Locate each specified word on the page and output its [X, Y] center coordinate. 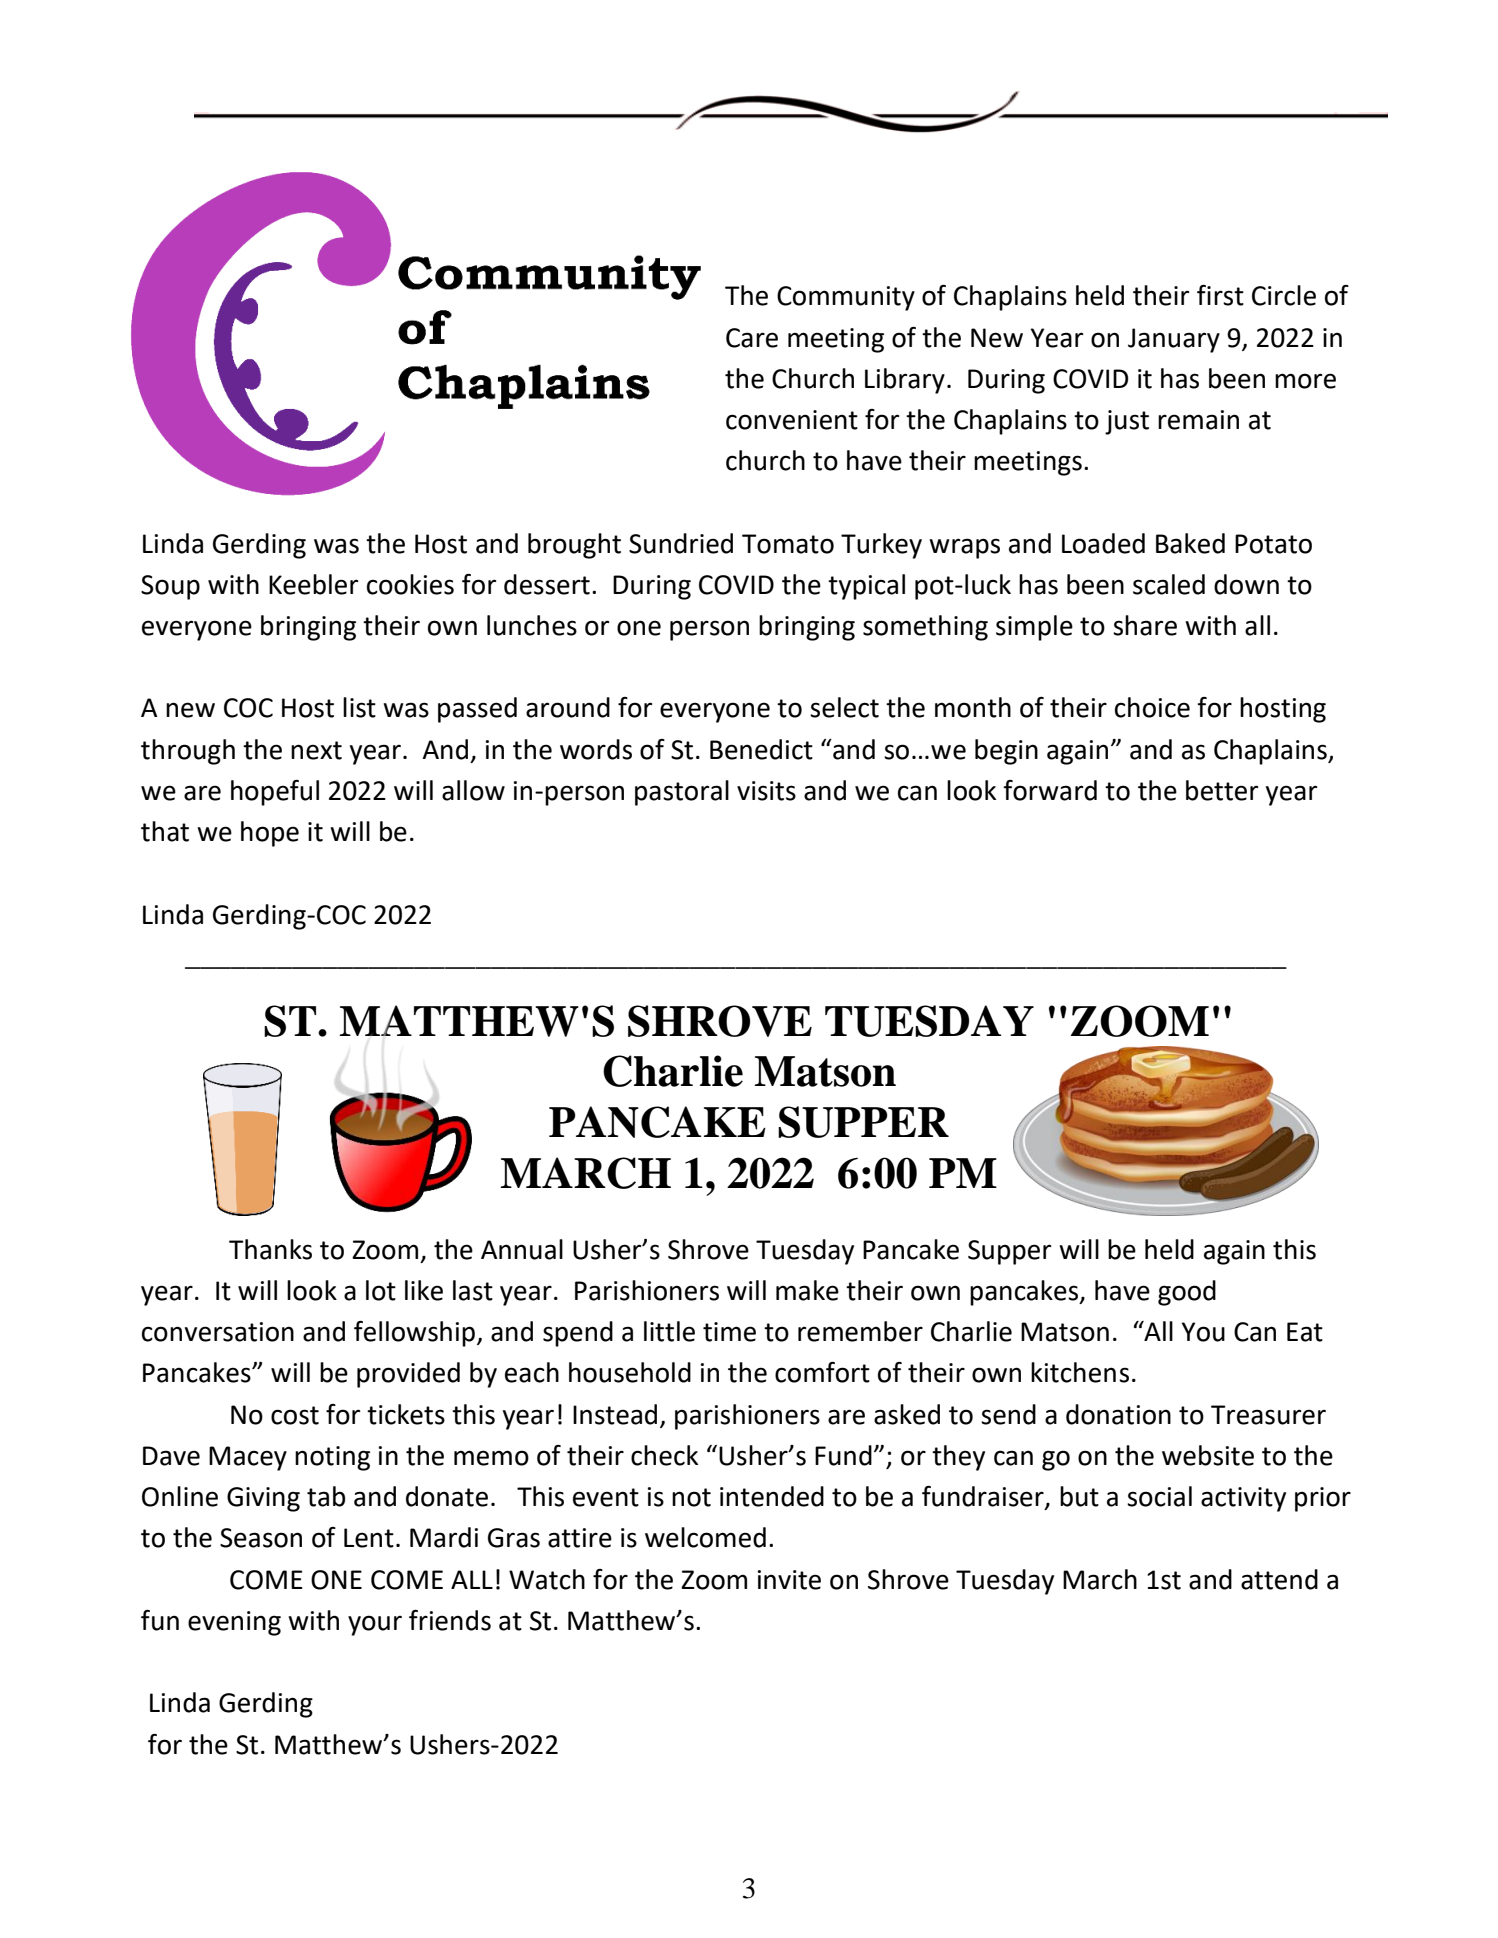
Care [752, 338]
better [1222, 790]
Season [261, 1538]
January [1174, 340]
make [807, 1290]
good [1187, 1293]
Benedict [761, 749]
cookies [410, 584]
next [316, 750]
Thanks [270, 1249]
